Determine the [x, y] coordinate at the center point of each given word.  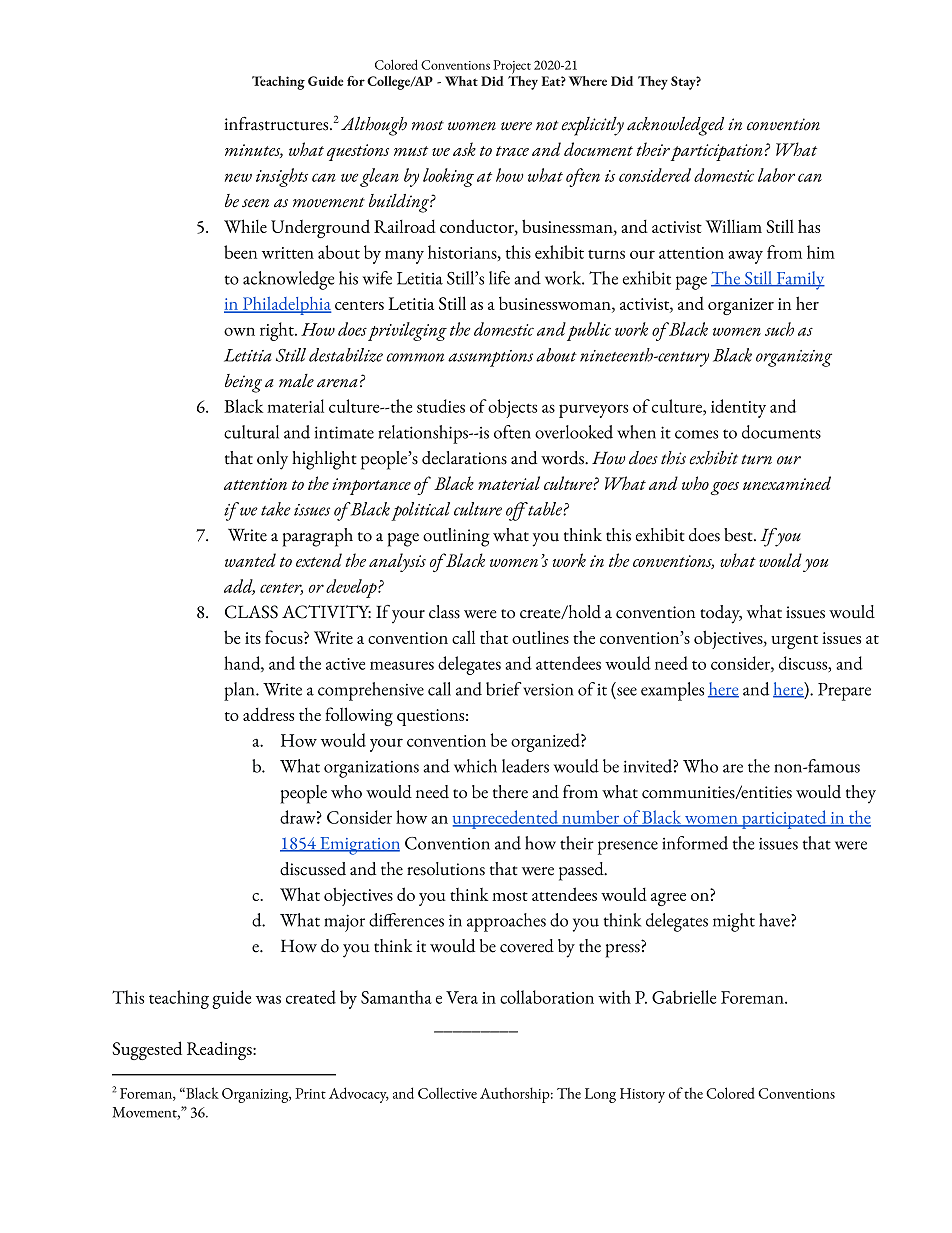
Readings [220, 1051]
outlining [456, 537]
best [739, 535]
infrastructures [277, 124]
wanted [250, 560]
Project [512, 67]
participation [716, 152]
